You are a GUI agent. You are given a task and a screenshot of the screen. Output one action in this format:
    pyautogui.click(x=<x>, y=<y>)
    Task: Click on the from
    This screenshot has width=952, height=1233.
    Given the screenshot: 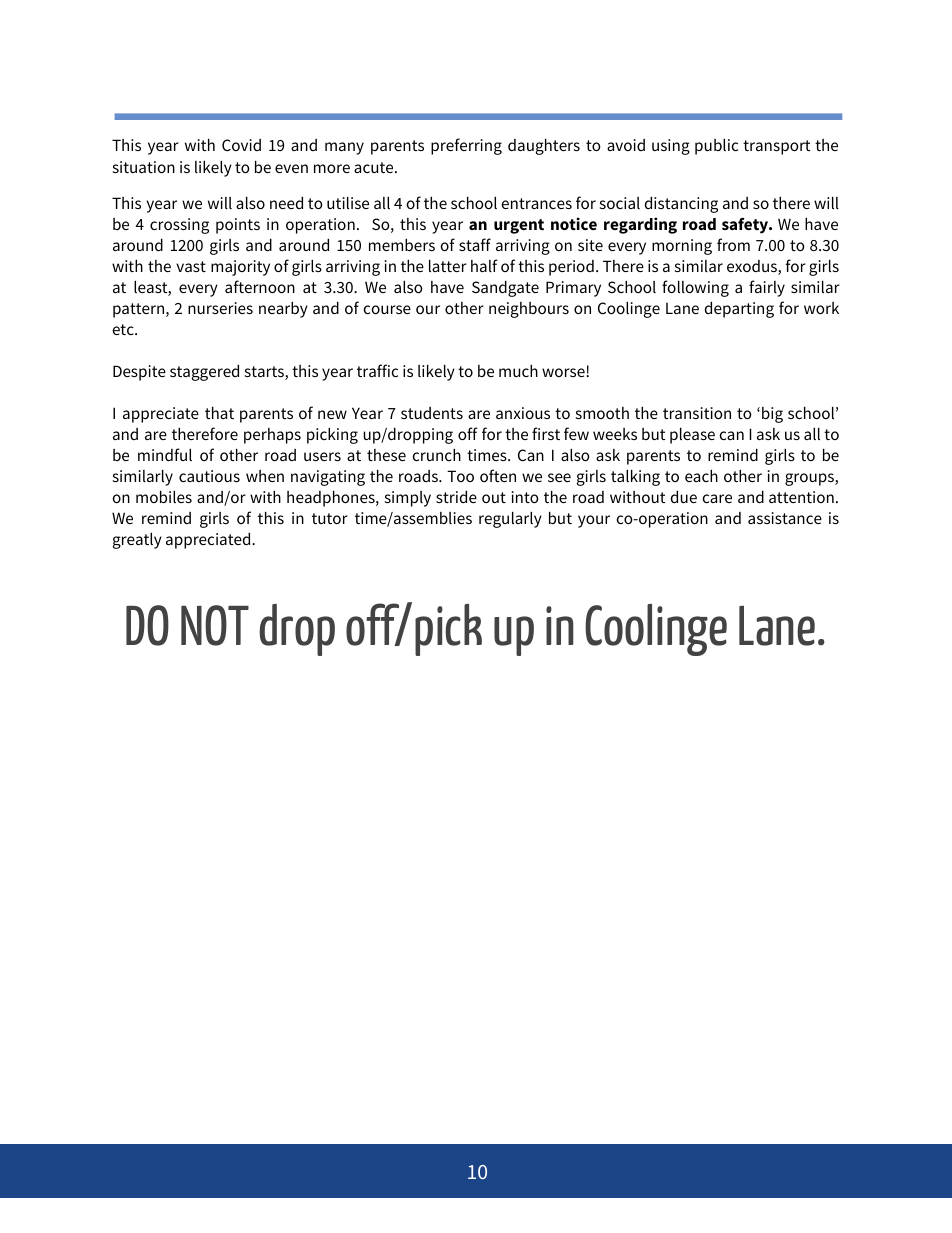 What is the action you would take?
    pyautogui.click(x=733, y=244)
